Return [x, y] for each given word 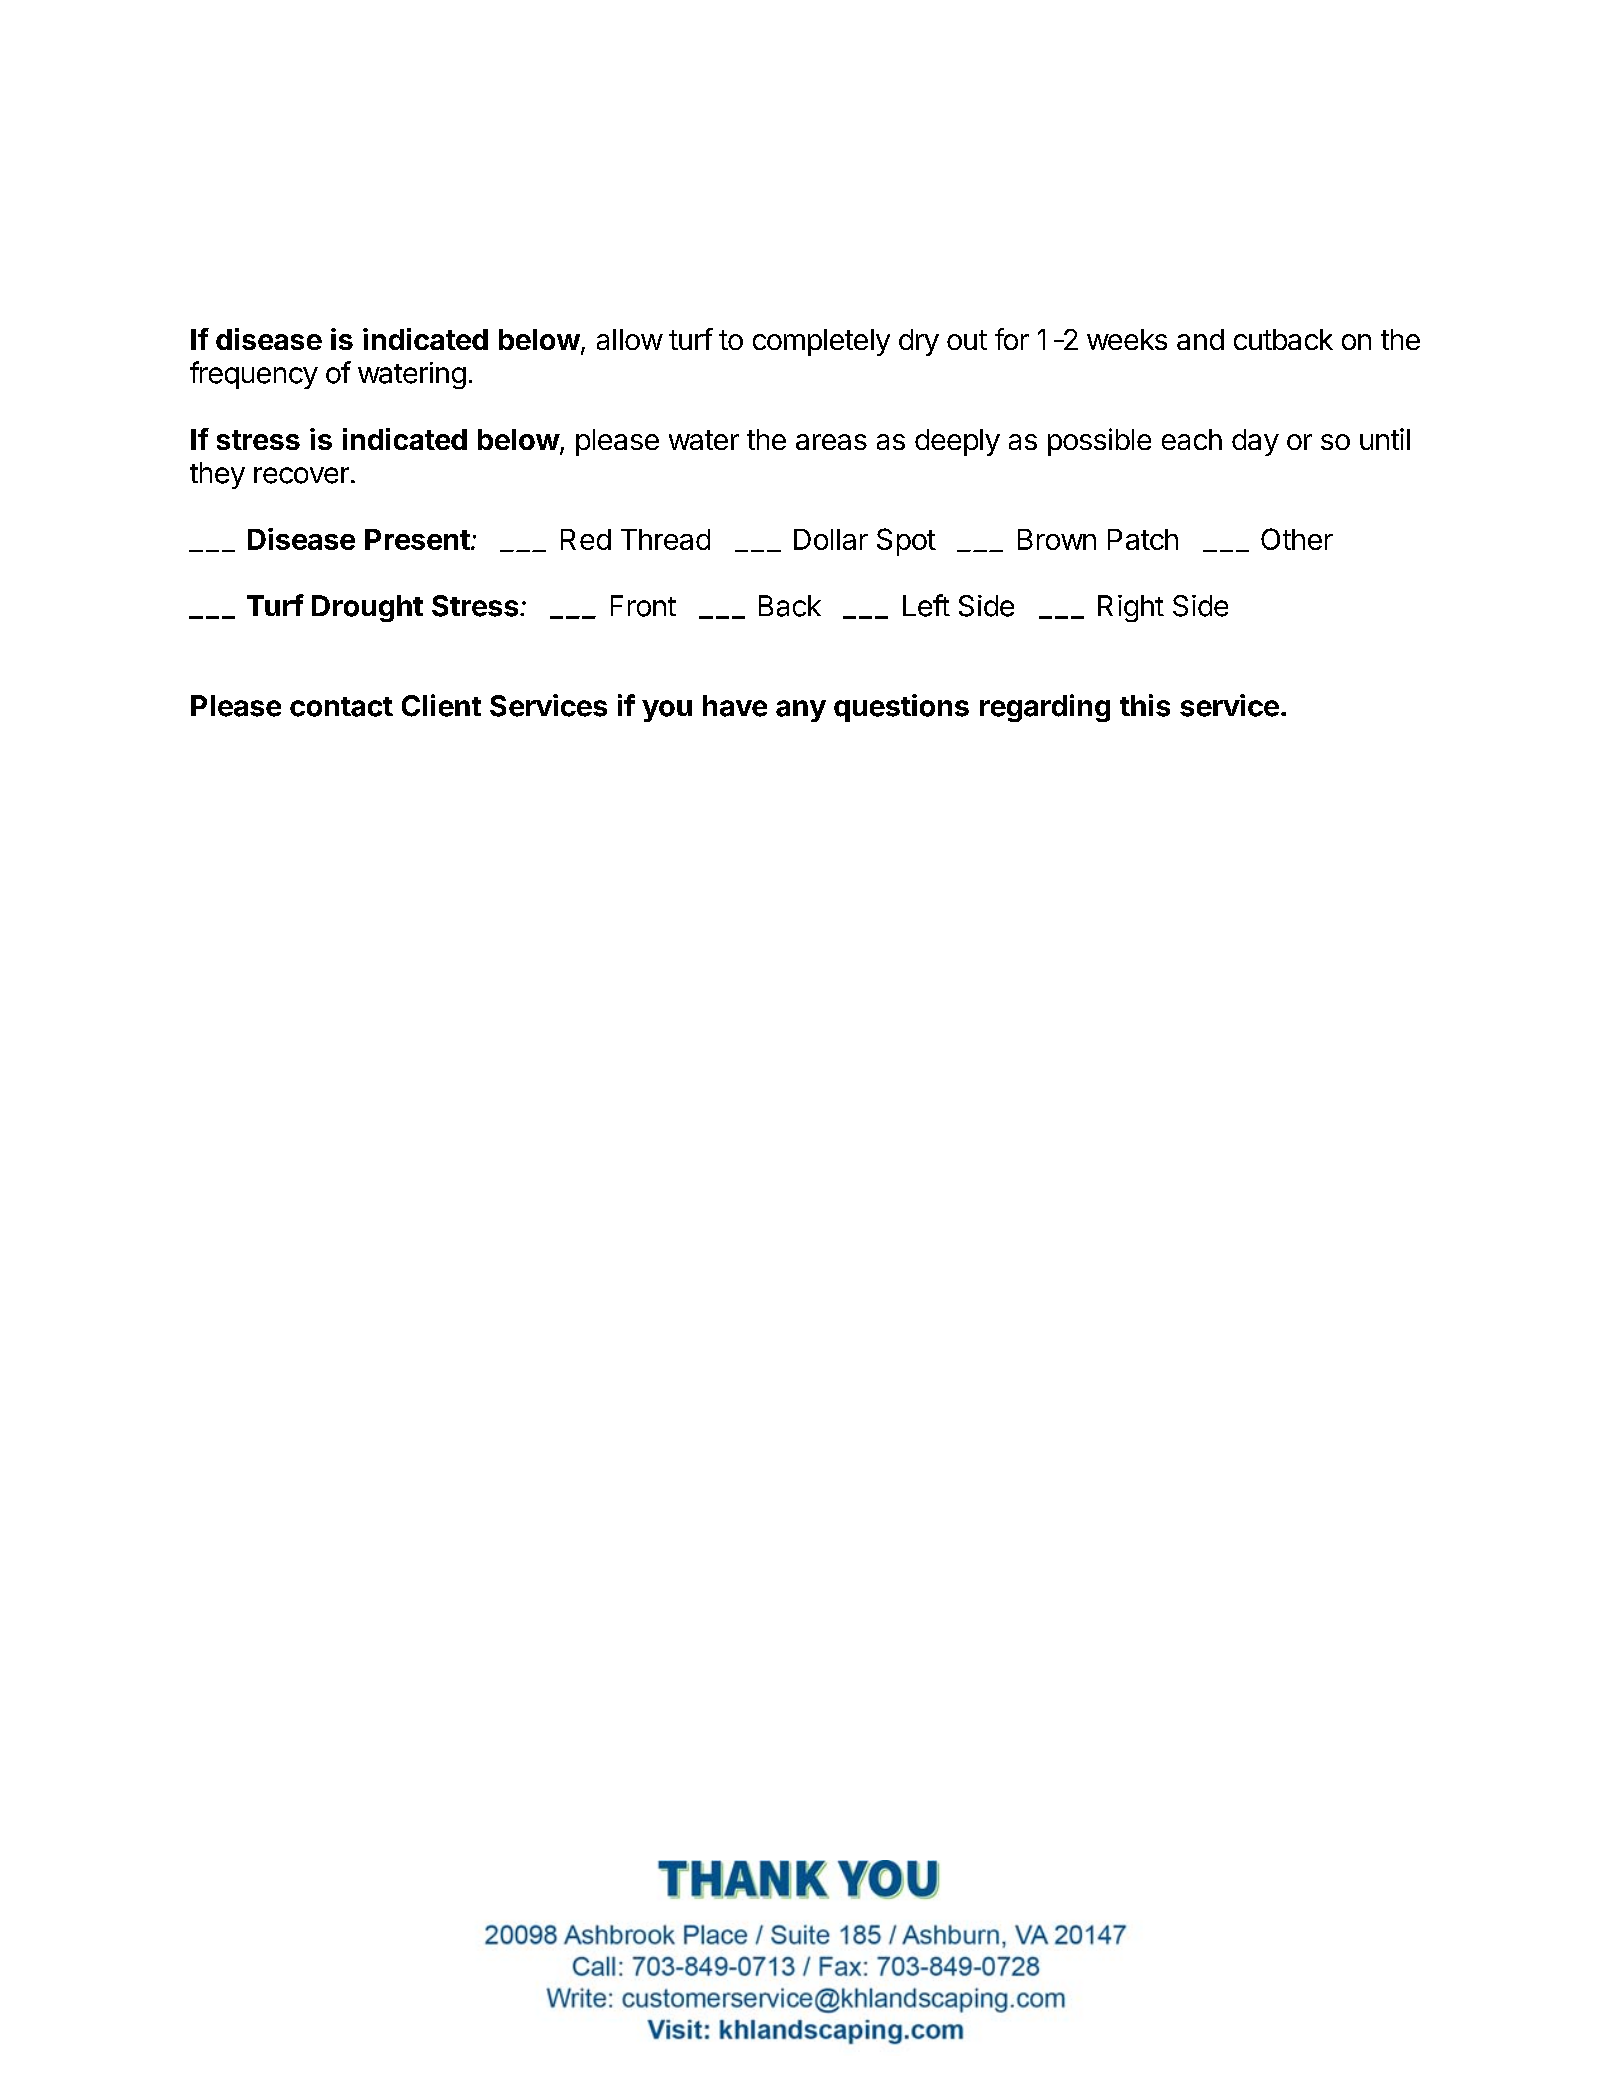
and [1200, 339]
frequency [254, 375]
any [801, 711]
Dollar [831, 539]
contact [341, 707]
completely [821, 342]
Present [417, 539]
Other [1297, 539]
